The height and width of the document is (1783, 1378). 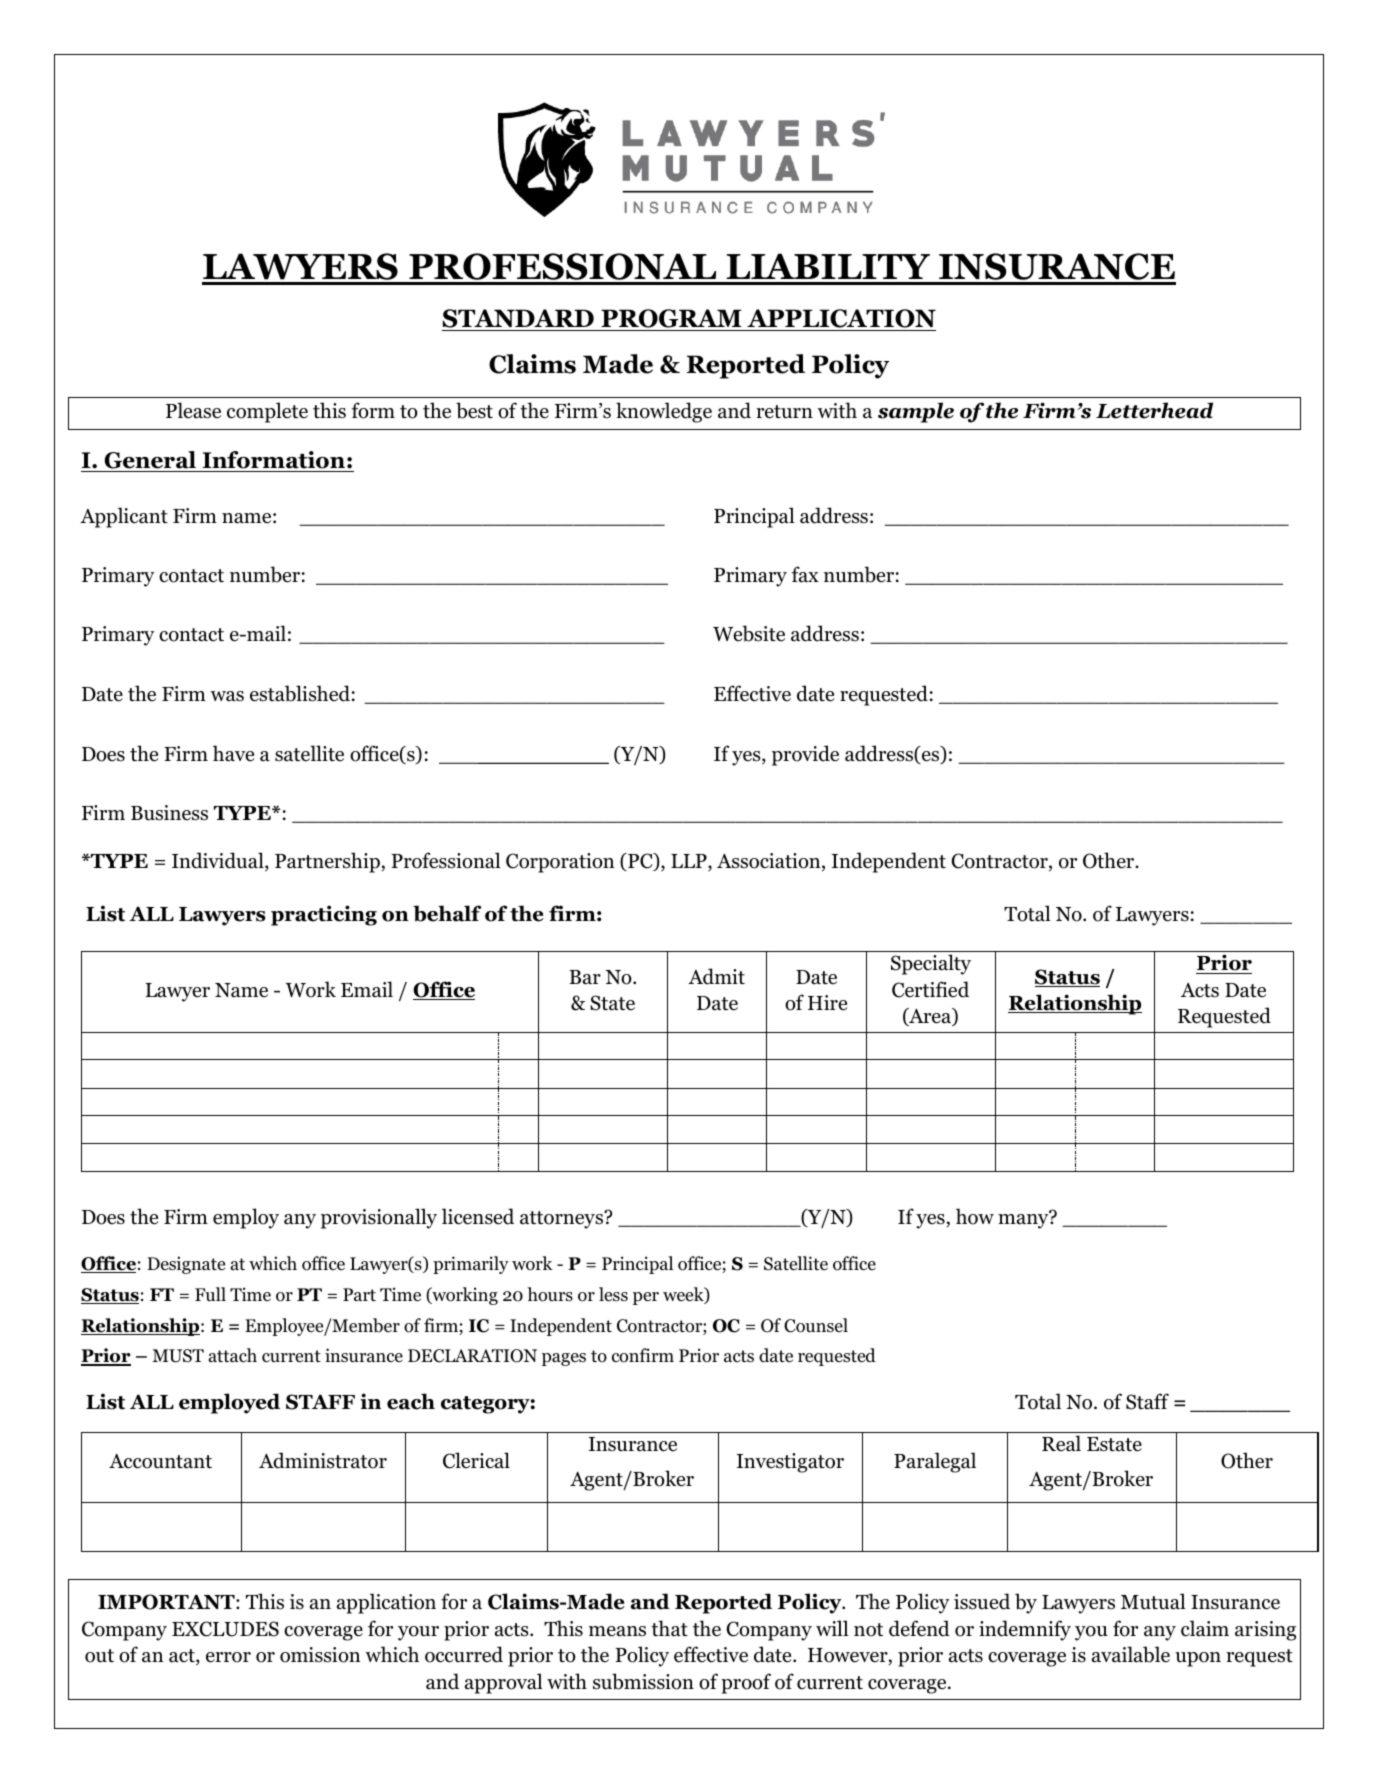 I want to click on sample, so click(x=916, y=412).
